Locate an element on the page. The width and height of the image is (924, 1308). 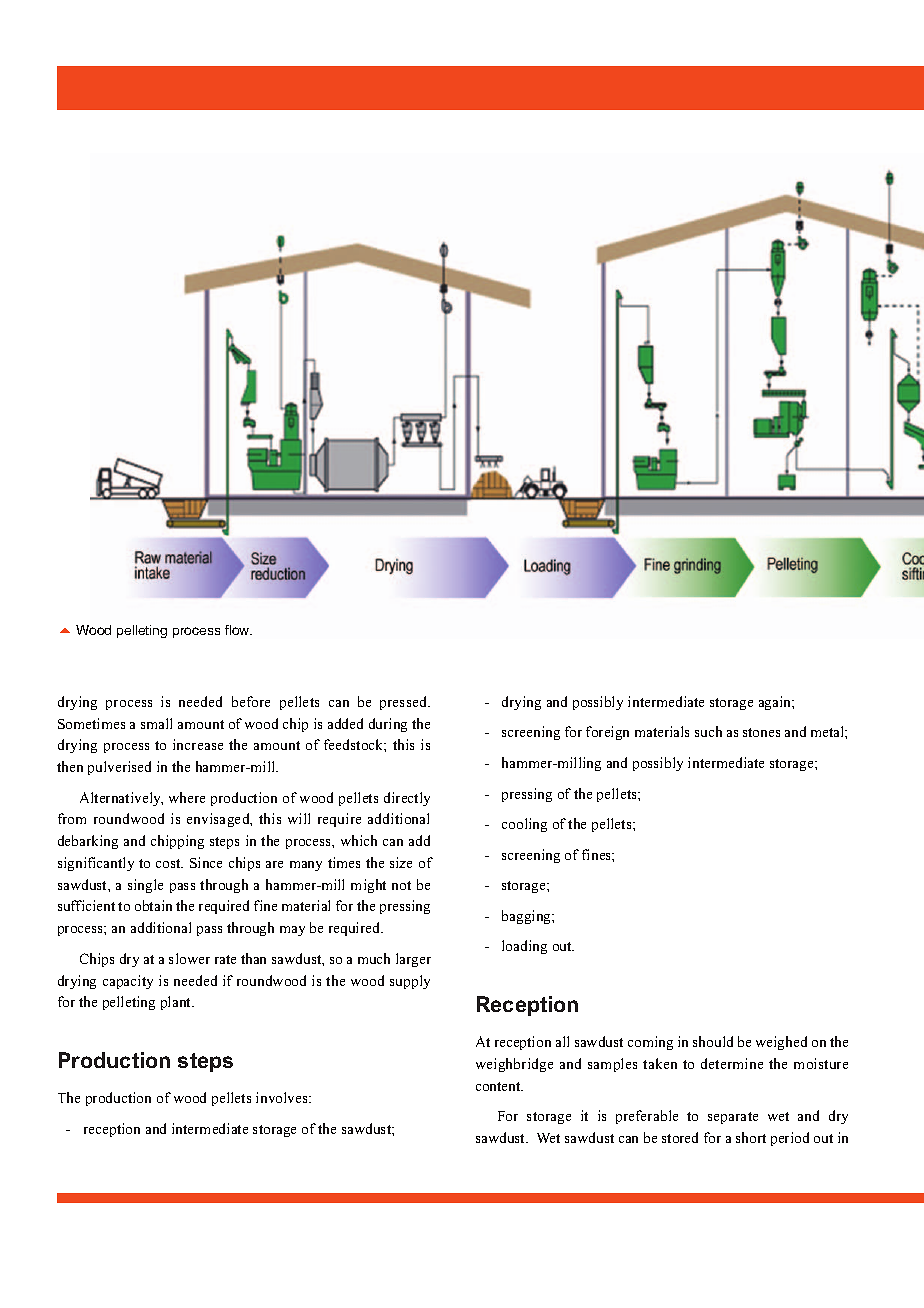
single is located at coordinates (145, 886).
